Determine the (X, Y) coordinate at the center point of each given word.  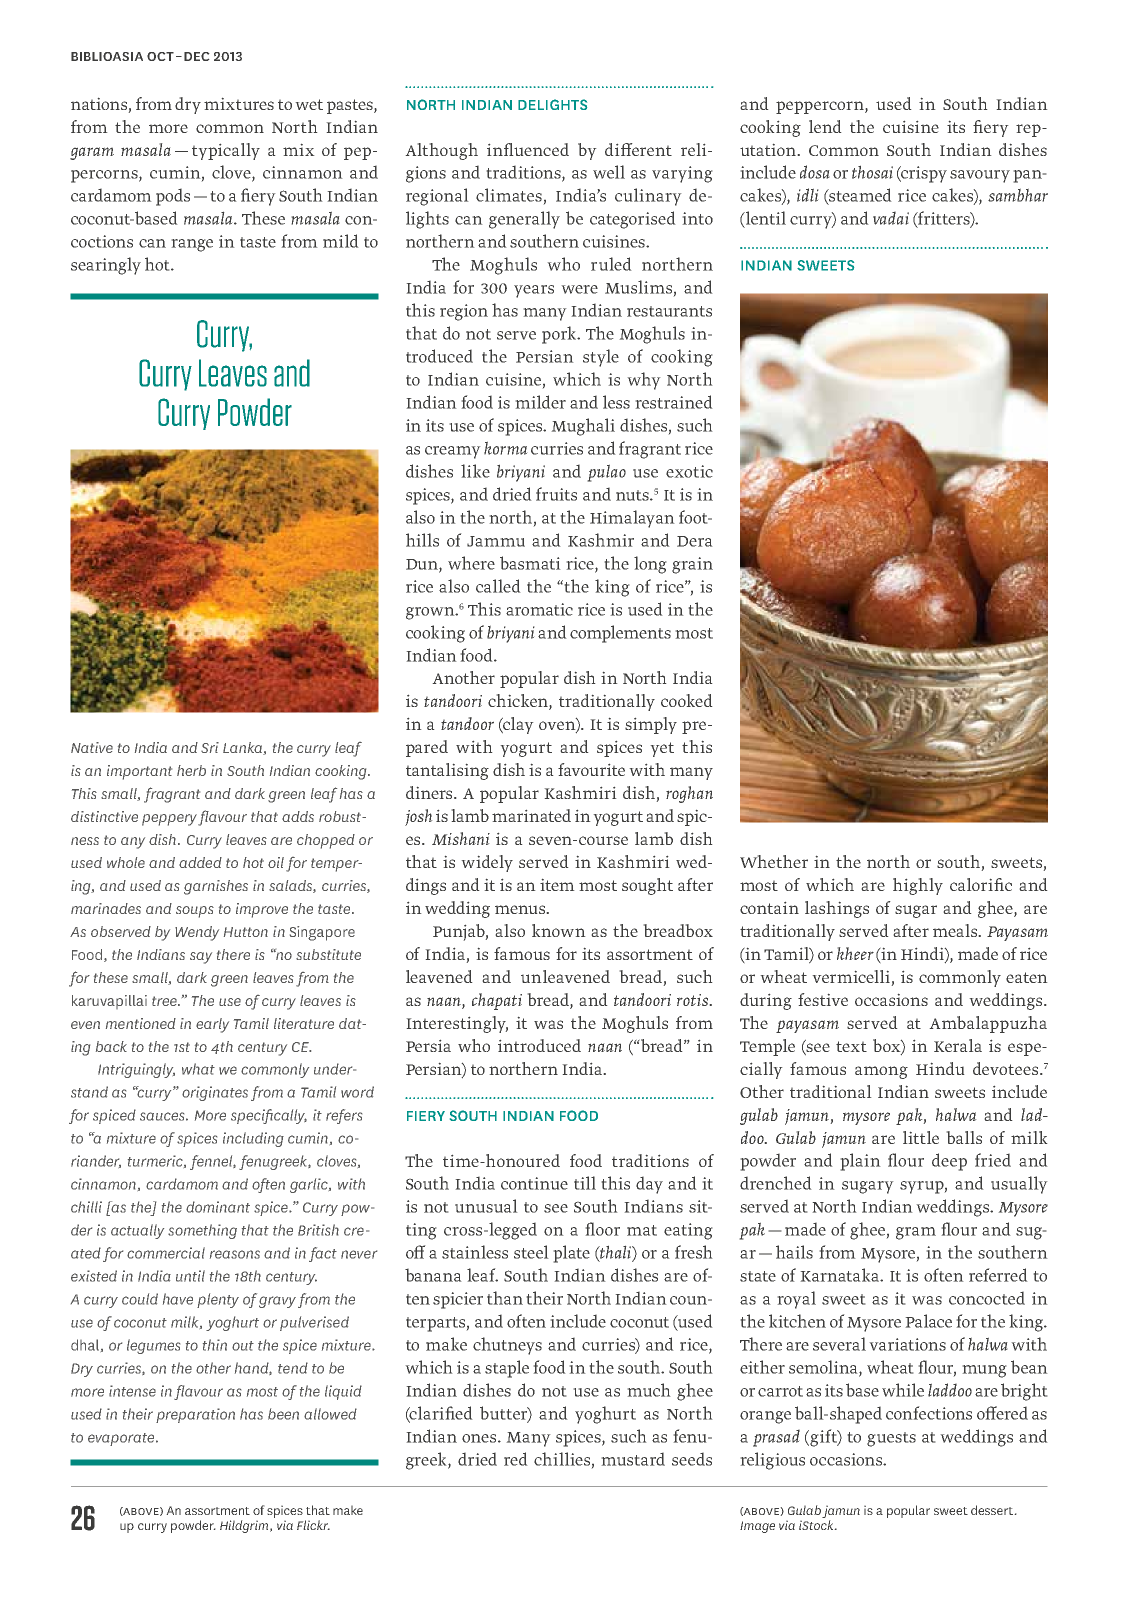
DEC (197, 56)
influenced (528, 149)
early (212, 1025)
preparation (195, 1415)
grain (692, 565)
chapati (497, 1001)
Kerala (958, 1045)
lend (825, 126)
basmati (530, 563)
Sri (210, 747)
